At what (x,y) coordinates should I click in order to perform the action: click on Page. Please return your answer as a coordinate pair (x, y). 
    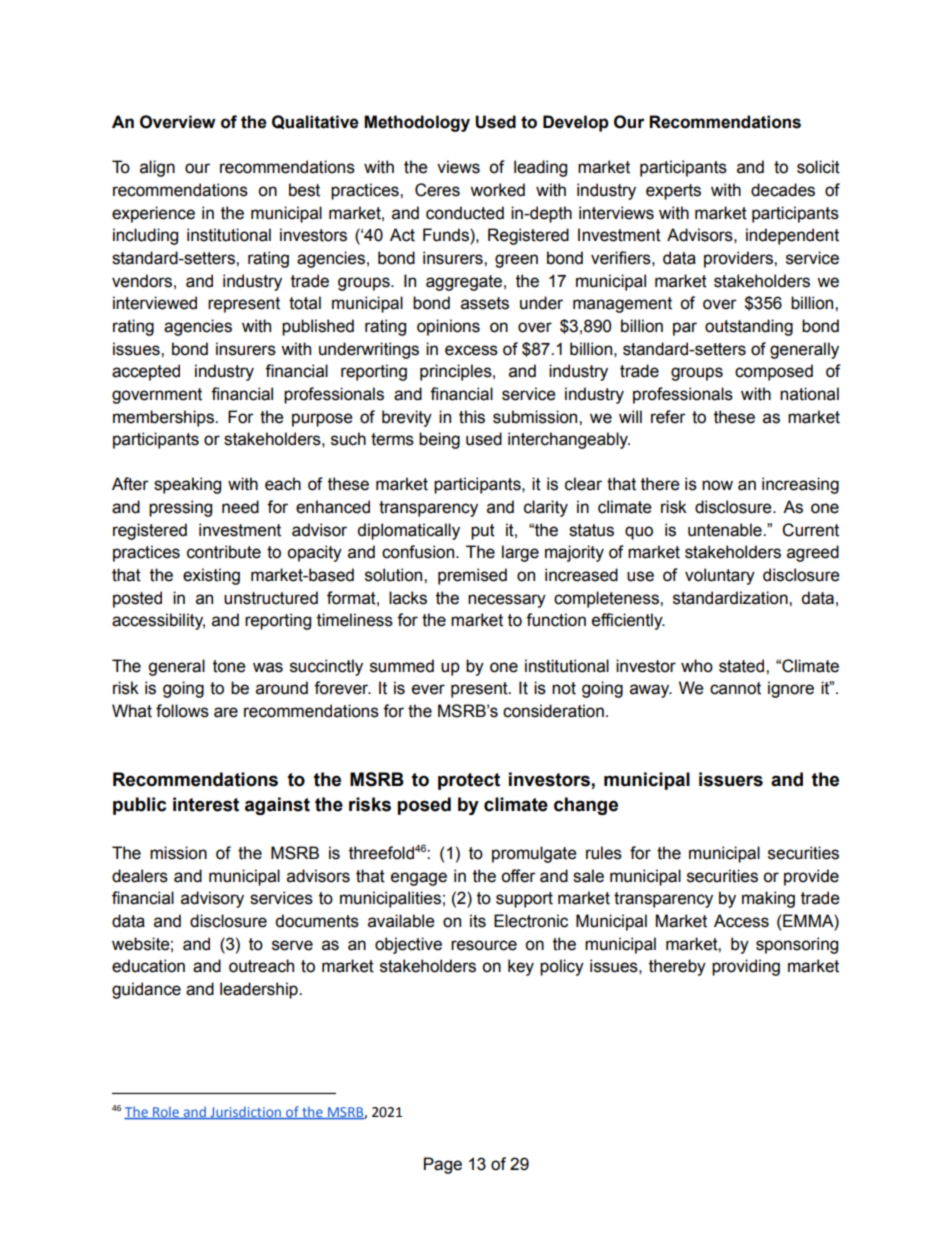
    Looking at the image, I should click on (443, 1165).
